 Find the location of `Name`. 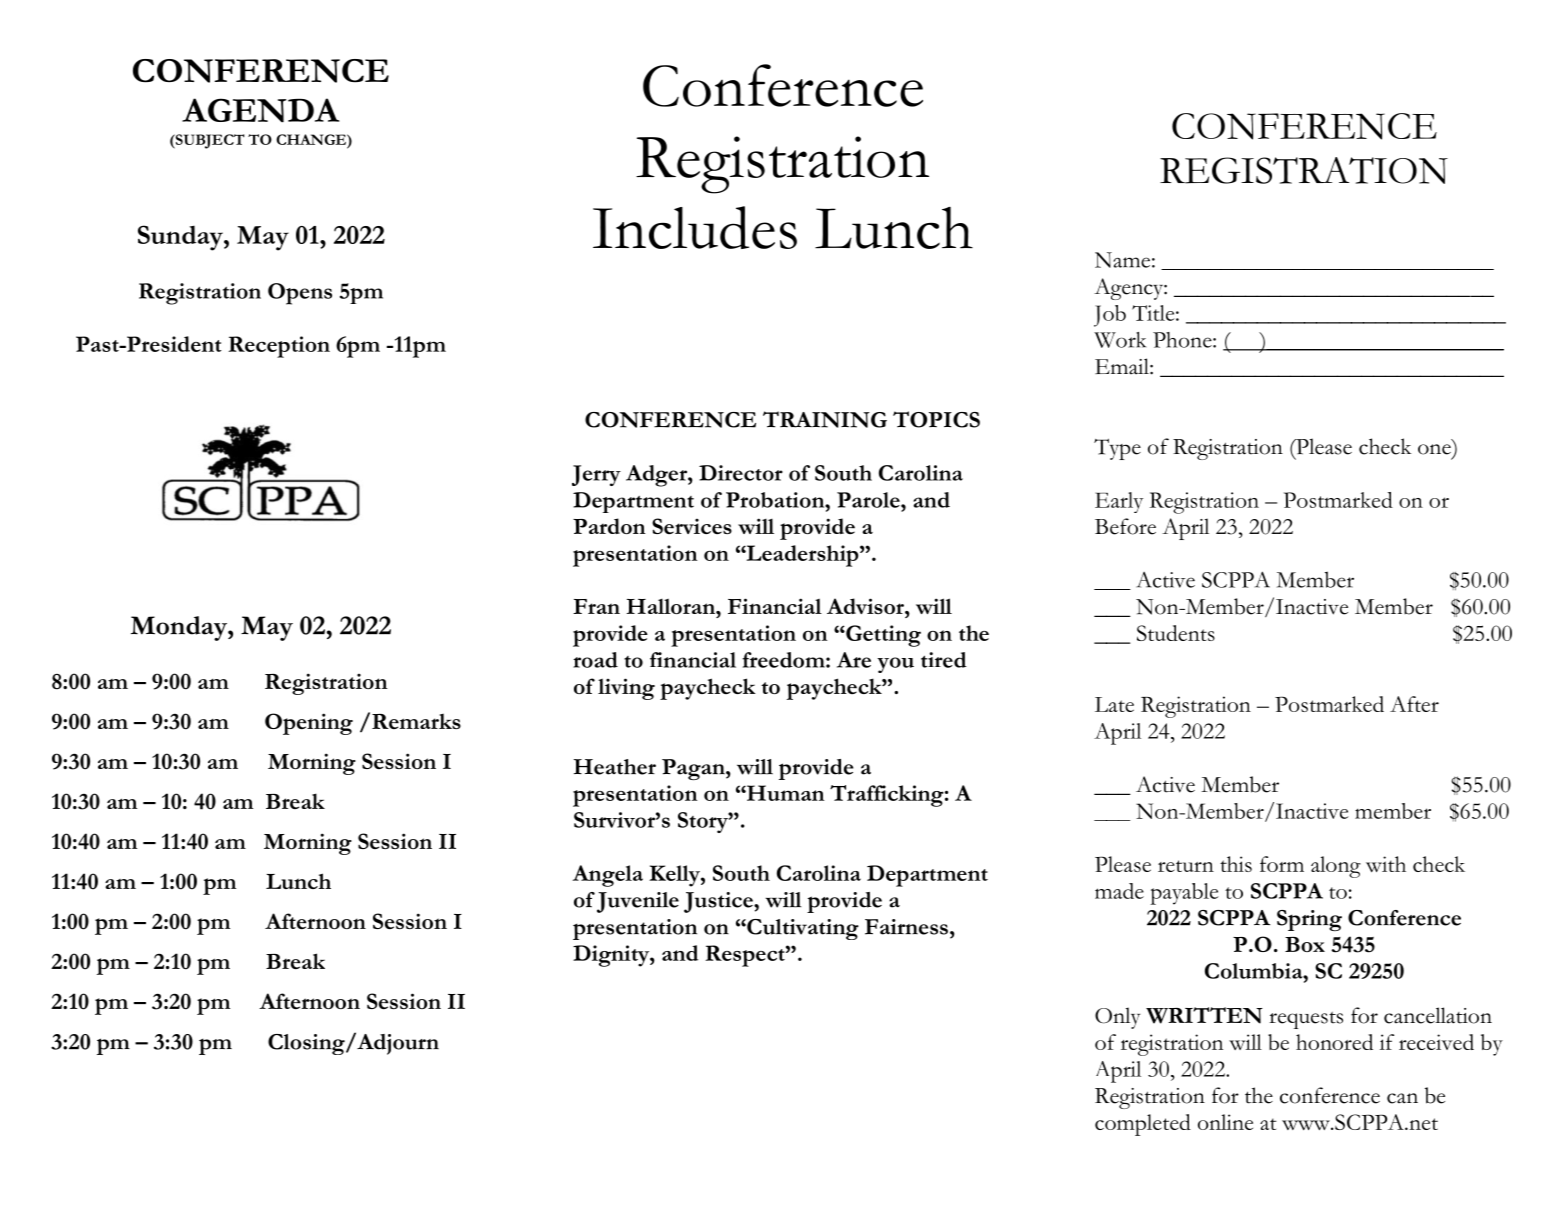

Name is located at coordinates (1122, 260).
